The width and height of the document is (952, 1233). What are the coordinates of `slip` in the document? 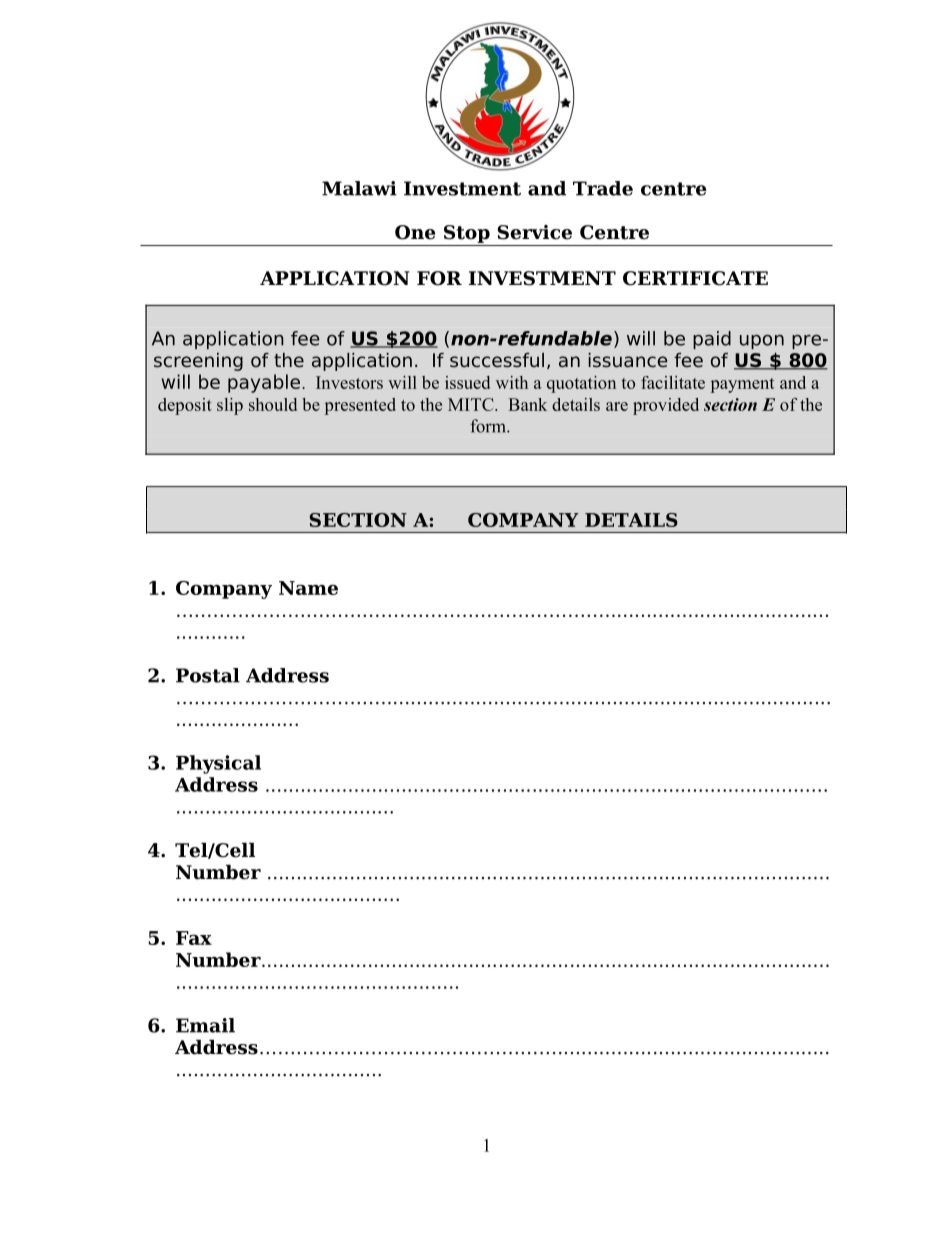 It's located at (230, 406).
